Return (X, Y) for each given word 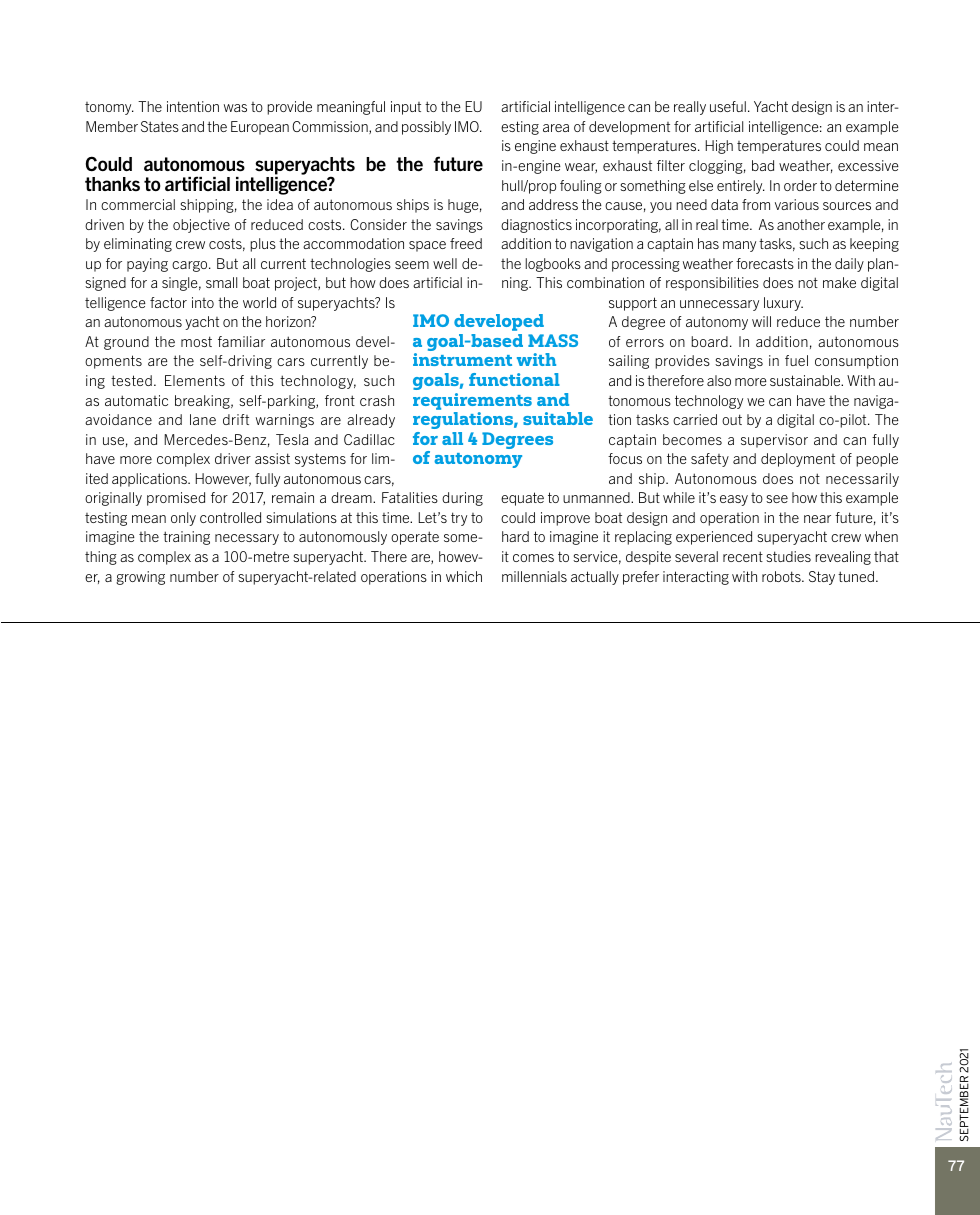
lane (203, 419)
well (445, 263)
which (464, 576)
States (160, 126)
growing (140, 578)
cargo (191, 266)
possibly (426, 128)
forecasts (765, 263)
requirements (472, 401)
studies (788, 556)
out (732, 419)
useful (728, 106)
